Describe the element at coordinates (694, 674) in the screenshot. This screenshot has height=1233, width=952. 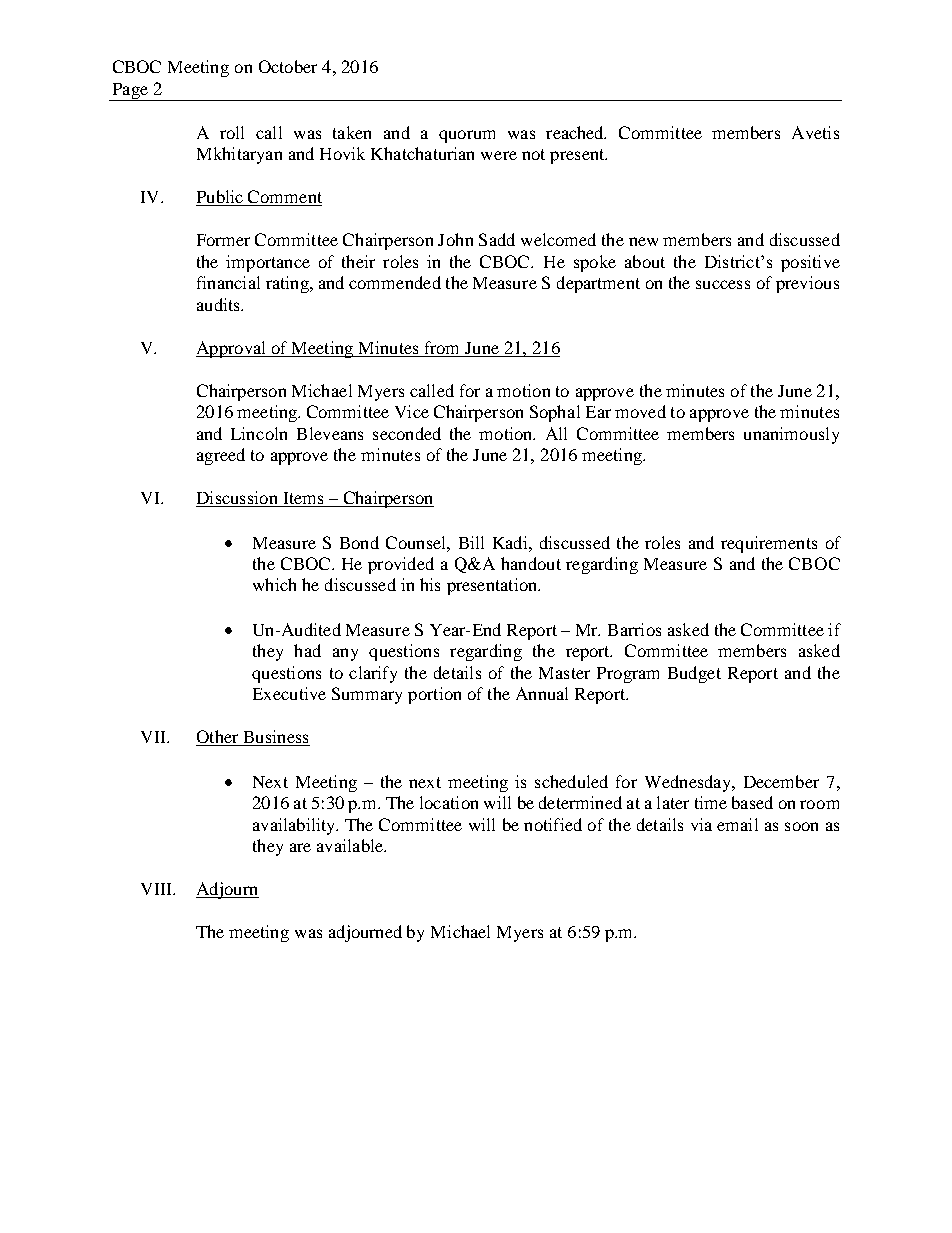
I see `Budget` at that location.
